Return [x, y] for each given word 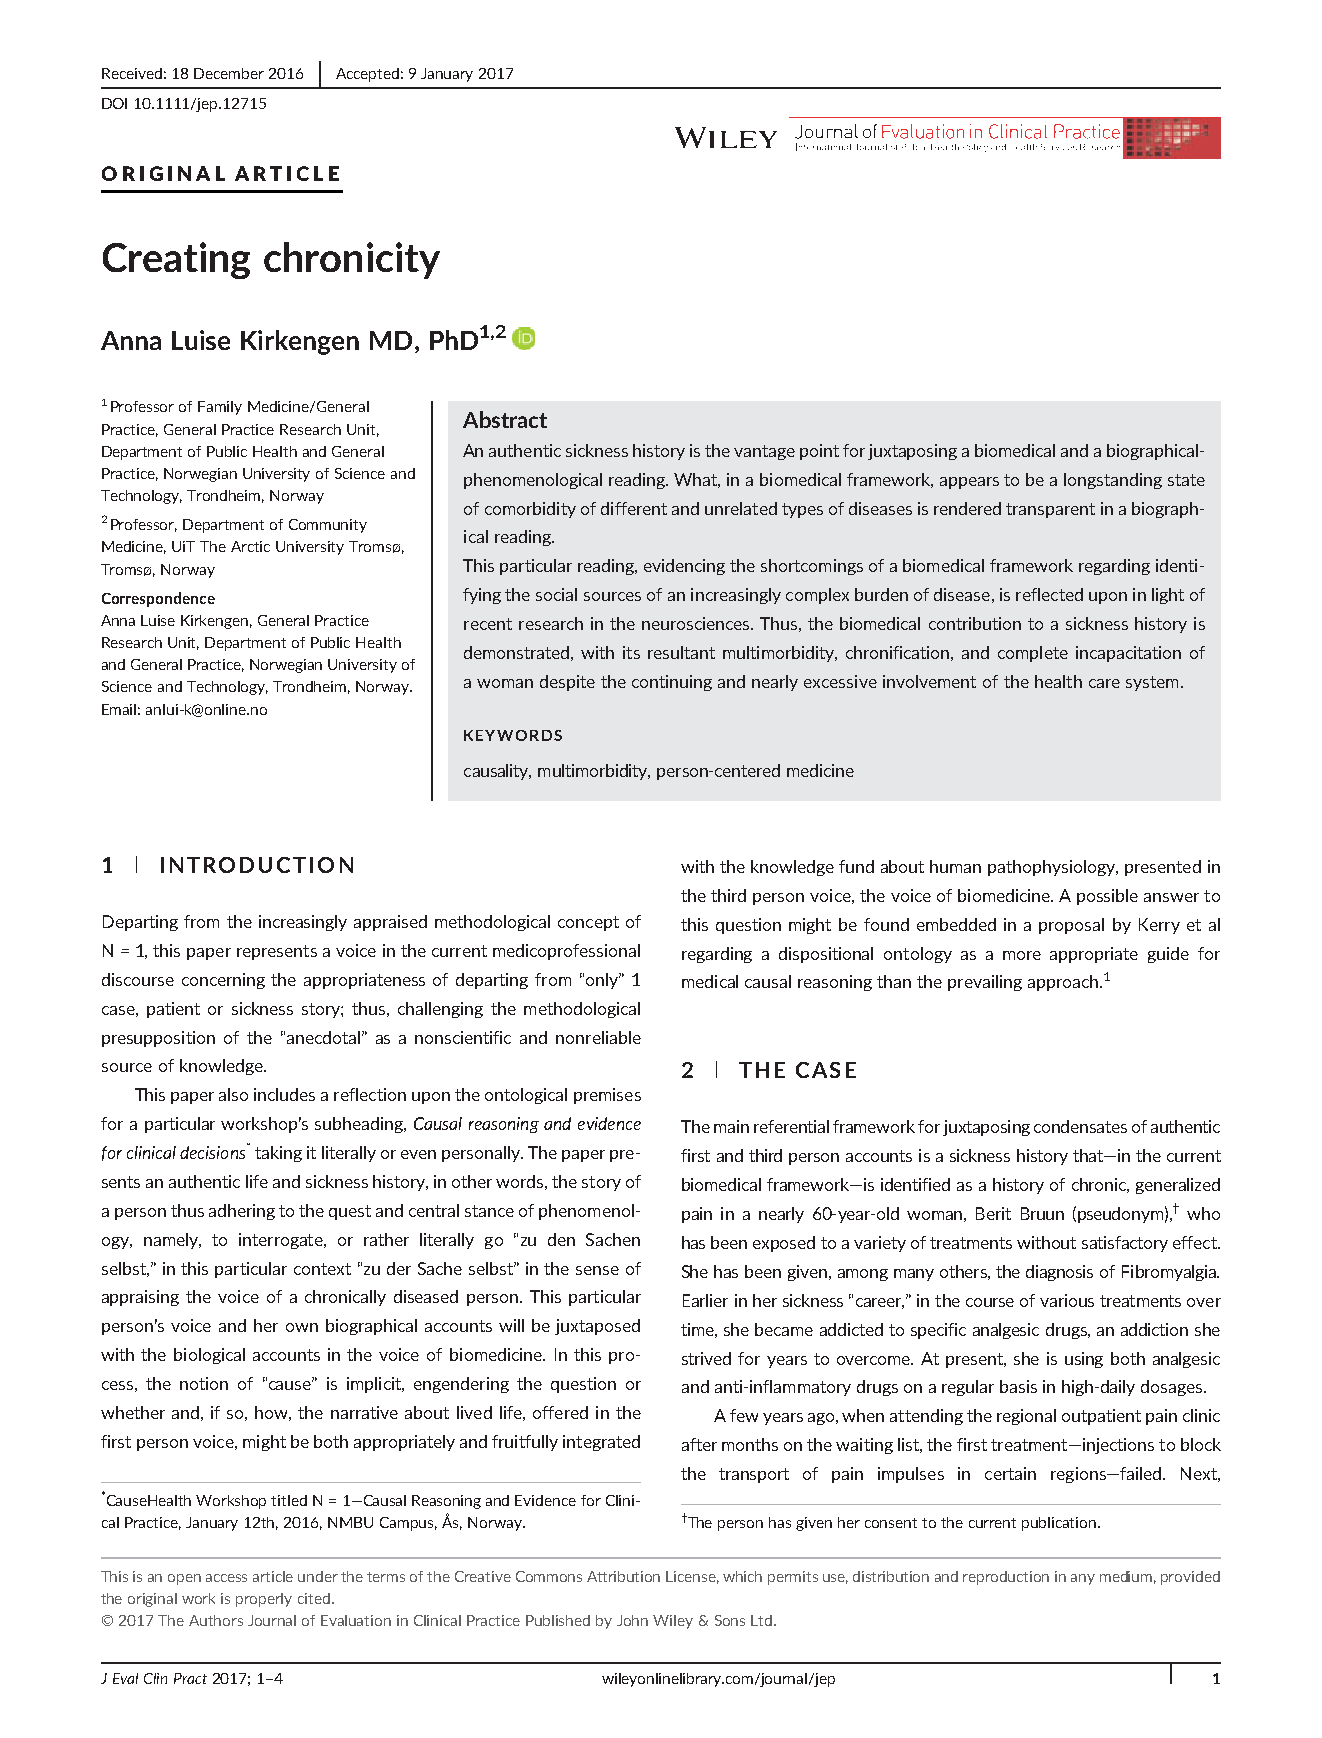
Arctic [250, 546]
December [229, 73]
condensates [1080, 1126]
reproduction [1006, 1578]
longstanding [1113, 481]
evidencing [684, 567]
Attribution [623, 1576]
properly [264, 1600]
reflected [1049, 594]
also [233, 1094]
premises [607, 1096]
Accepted [367, 75]
